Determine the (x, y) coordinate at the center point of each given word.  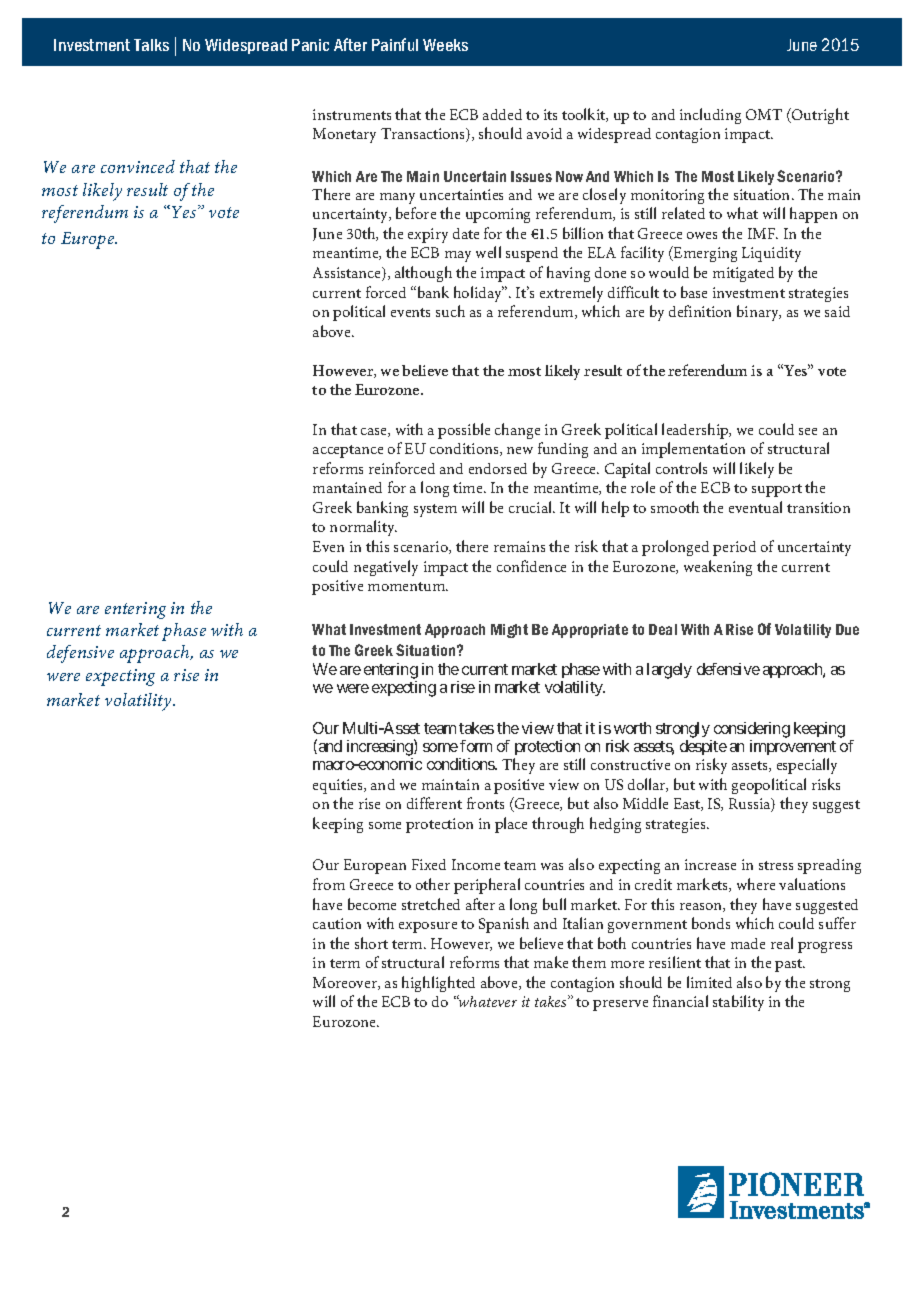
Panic (310, 45)
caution (337, 923)
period (734, 548)
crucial (532, 507)
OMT (764, 114)
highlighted (438, 984)
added (502, 114)
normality (363, 528)
